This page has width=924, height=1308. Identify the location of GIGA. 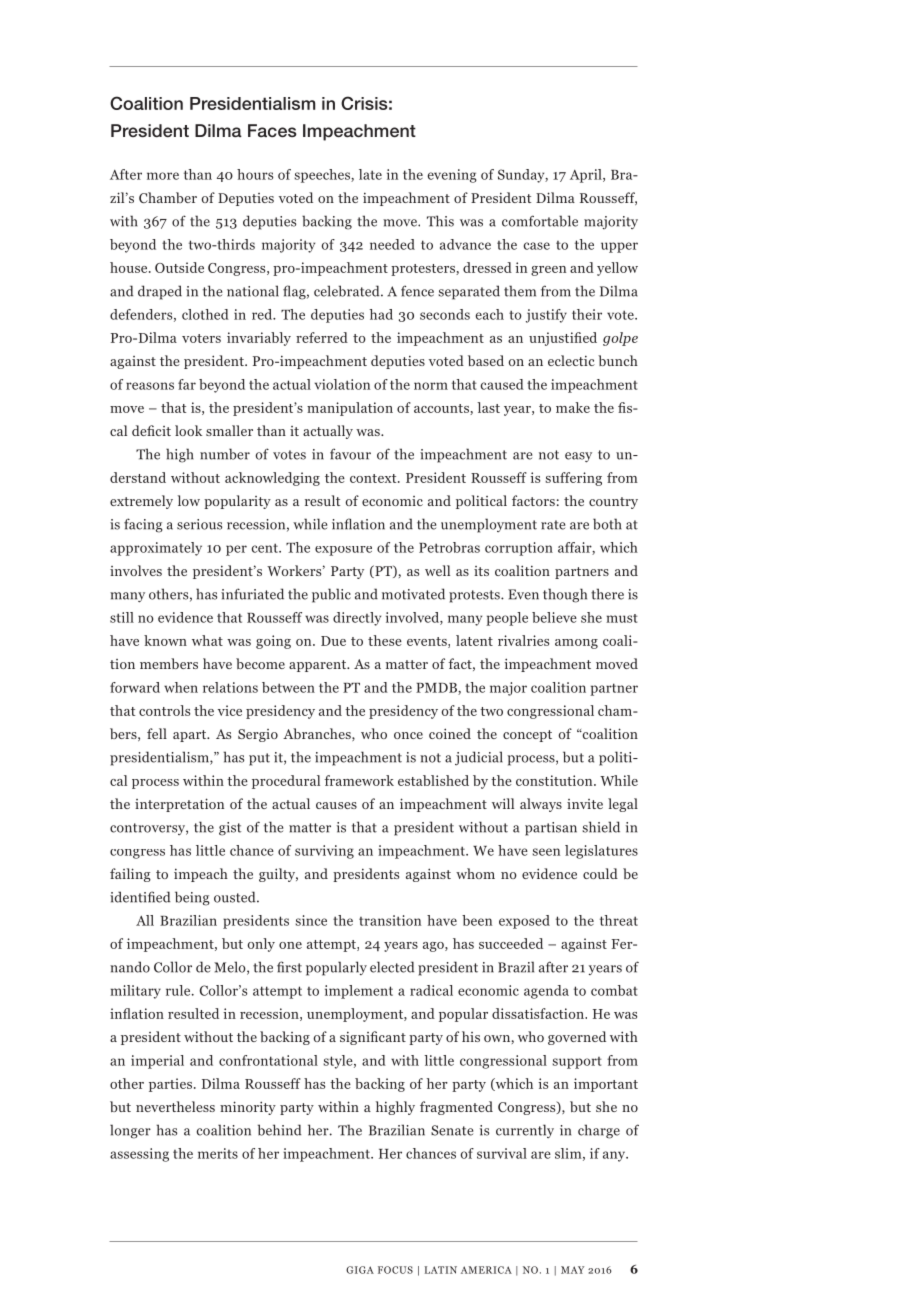
(360, 1270).
